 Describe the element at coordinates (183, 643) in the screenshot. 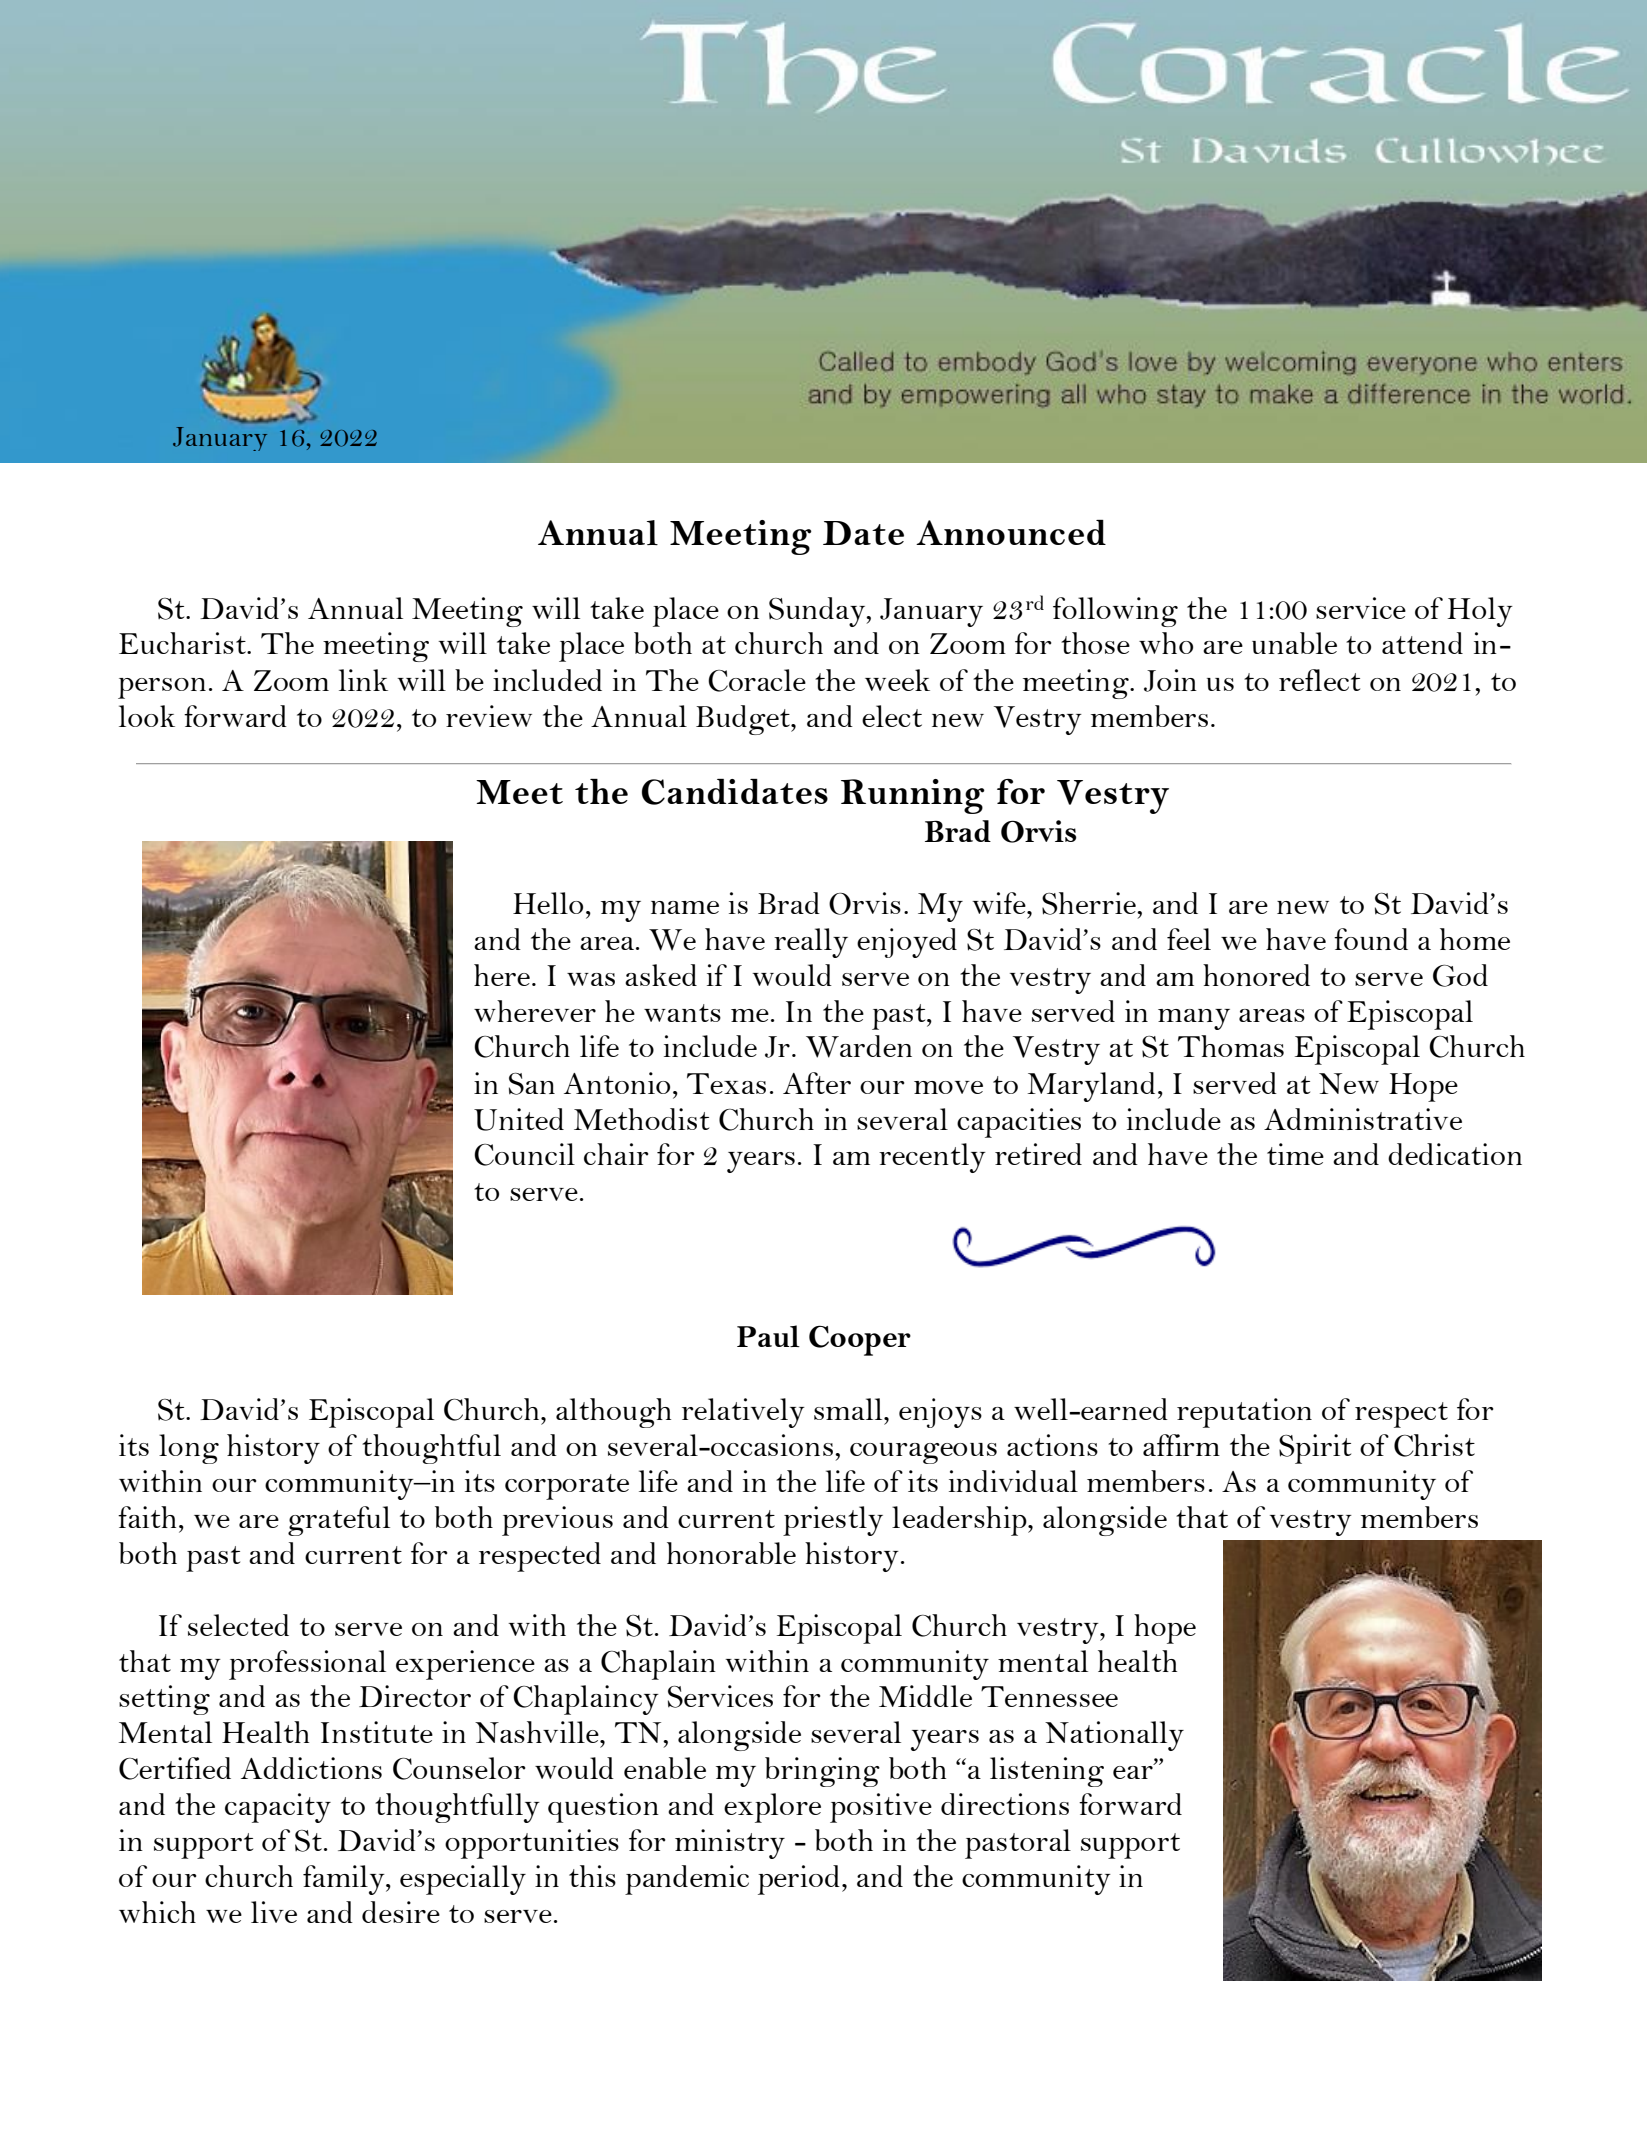

I see `Eucharist` at that location.
